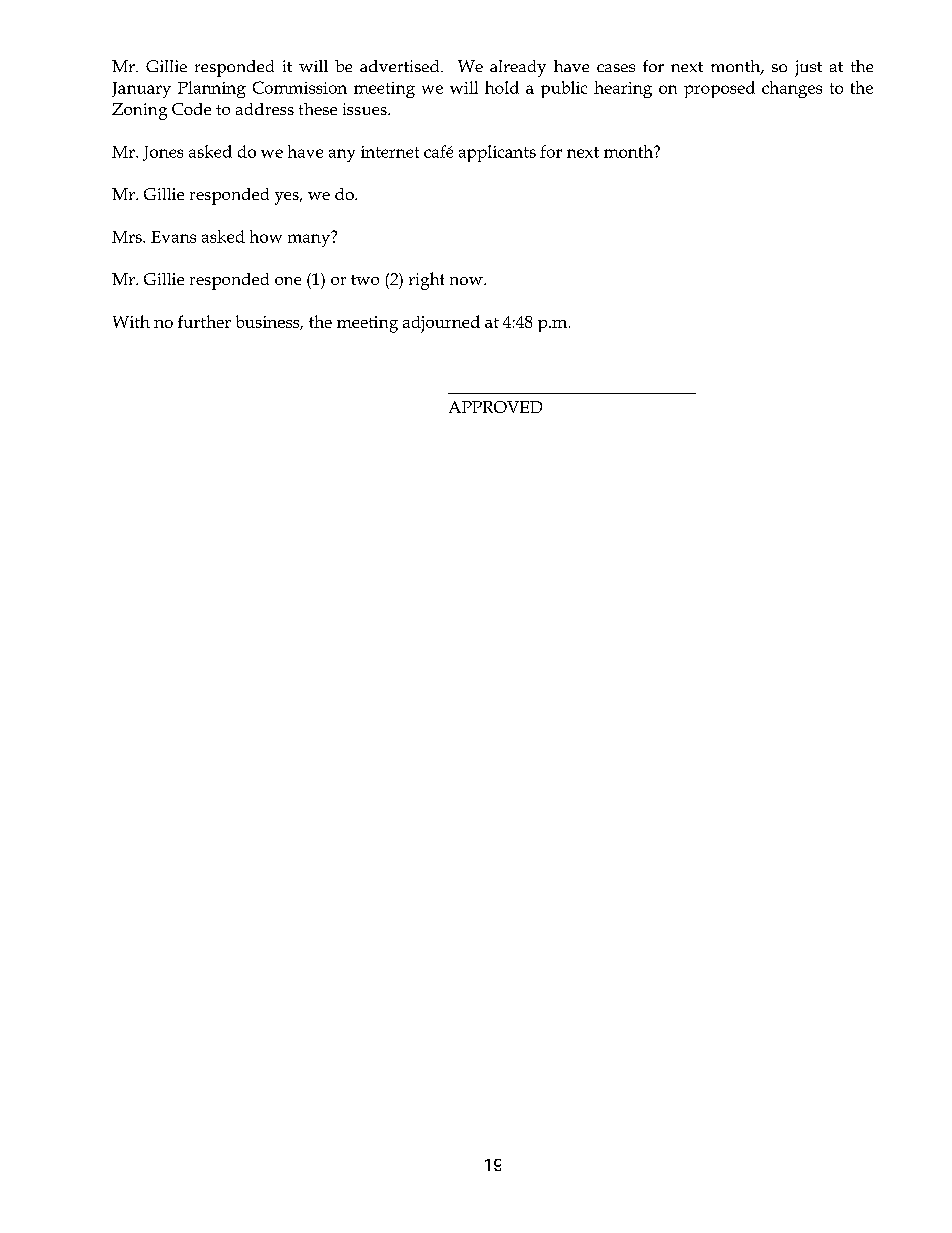  Describe the element at coordinates (495, 407) in the image. I see `APPROVED` at that location.
